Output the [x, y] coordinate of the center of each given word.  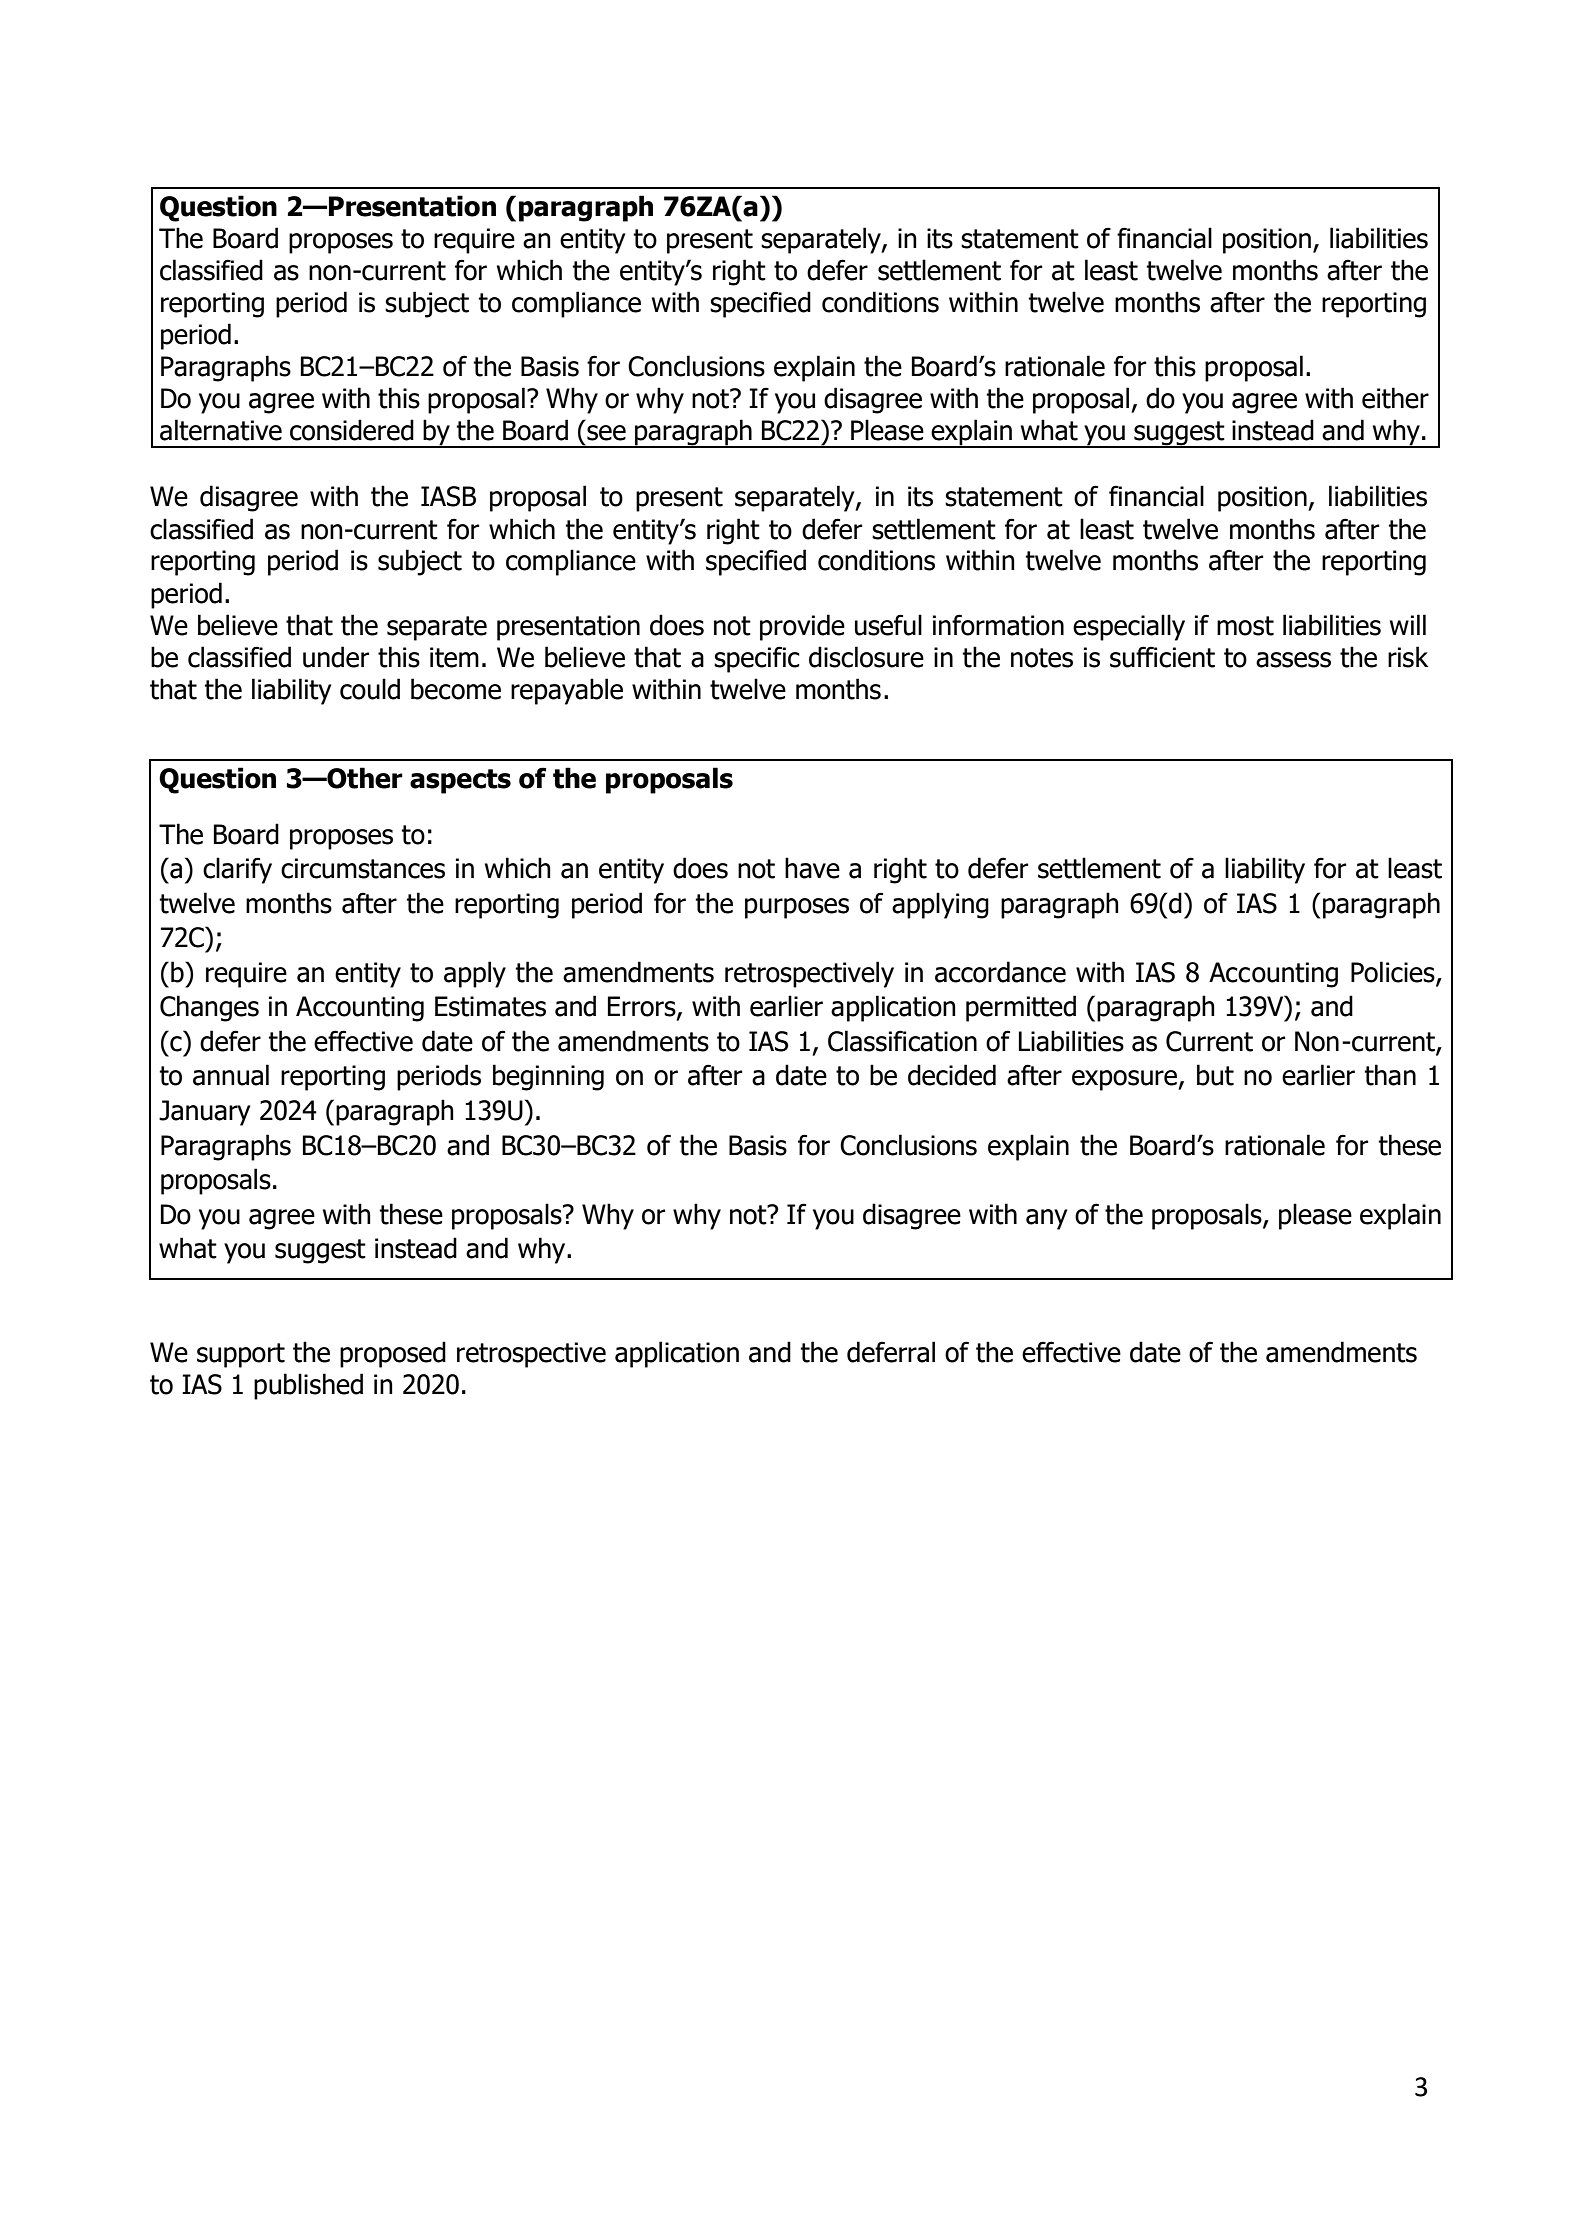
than [1390, 1075]
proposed [393, 1354]
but [1215, 1075]
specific [757, 659]
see [606, 433]
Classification [902, 1041]
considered [352, 430]
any [1046, 1219]
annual [231, 1075]
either [1395, 398]
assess [1293, 660]
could [370, 689]
